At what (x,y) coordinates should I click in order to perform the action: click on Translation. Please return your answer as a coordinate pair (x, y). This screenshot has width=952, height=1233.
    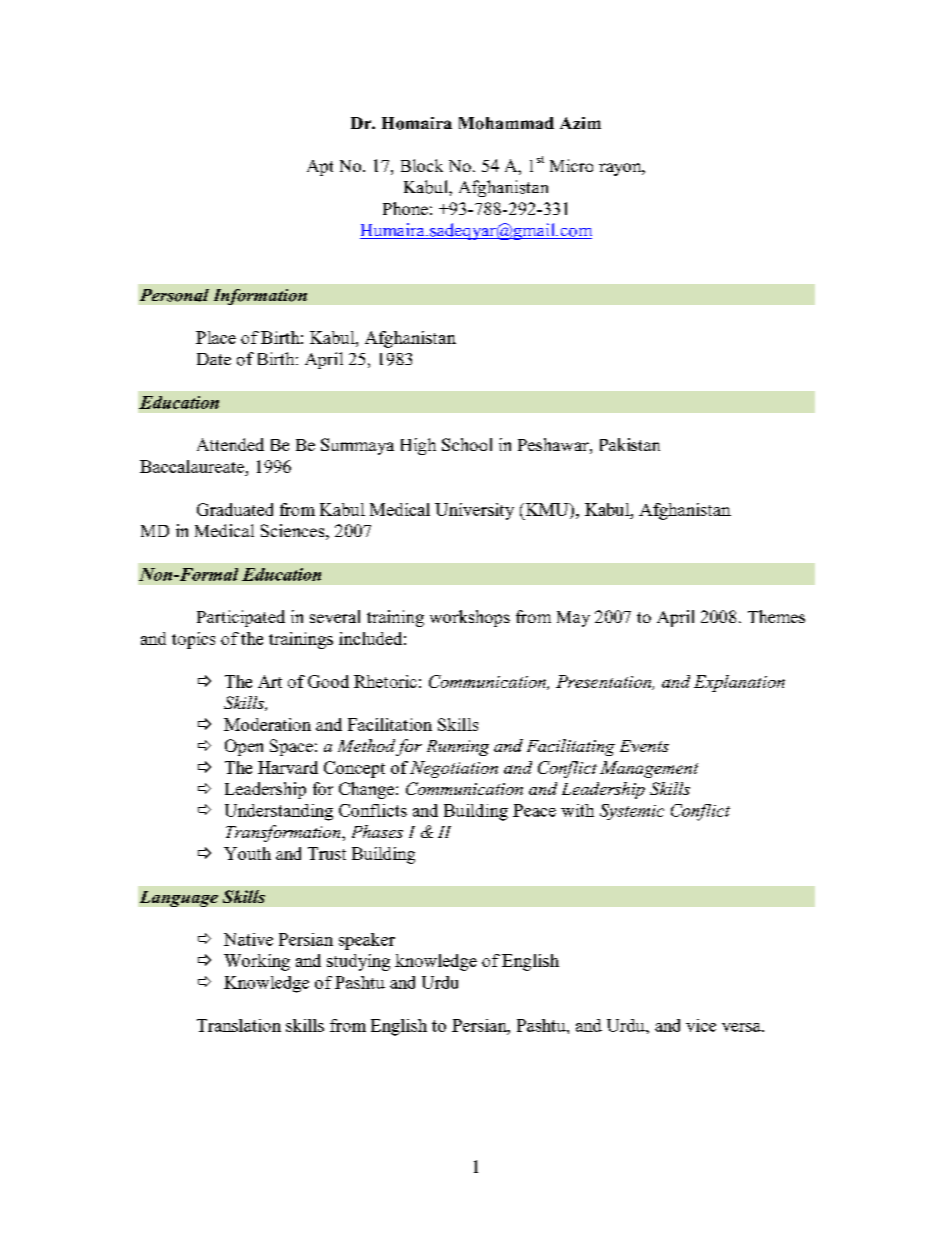
    Looking at the image, I should click on (239, 1025).
